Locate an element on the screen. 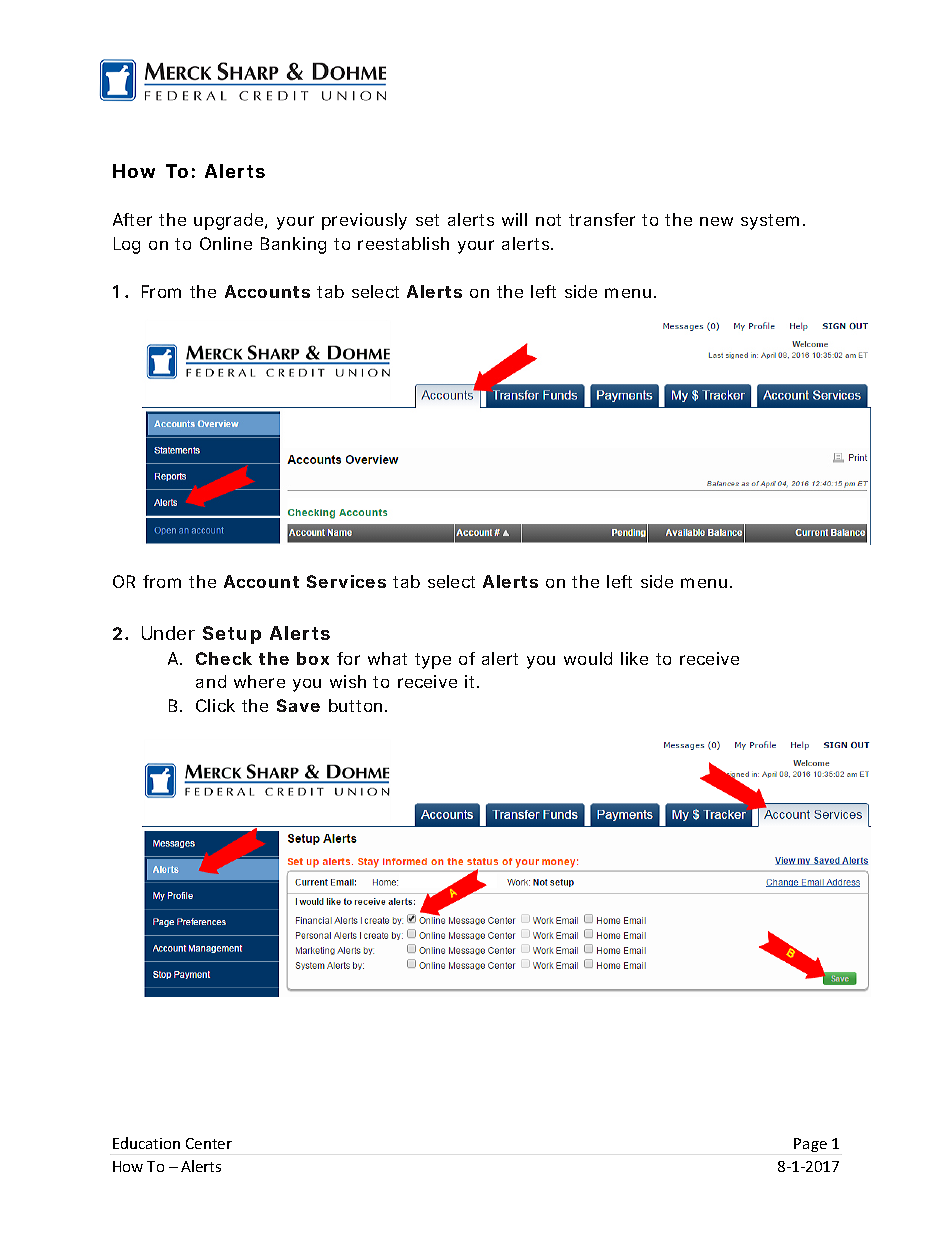 The width and height of the screenshot is (952, 1233). Online is located at coordinates (226, 243).
